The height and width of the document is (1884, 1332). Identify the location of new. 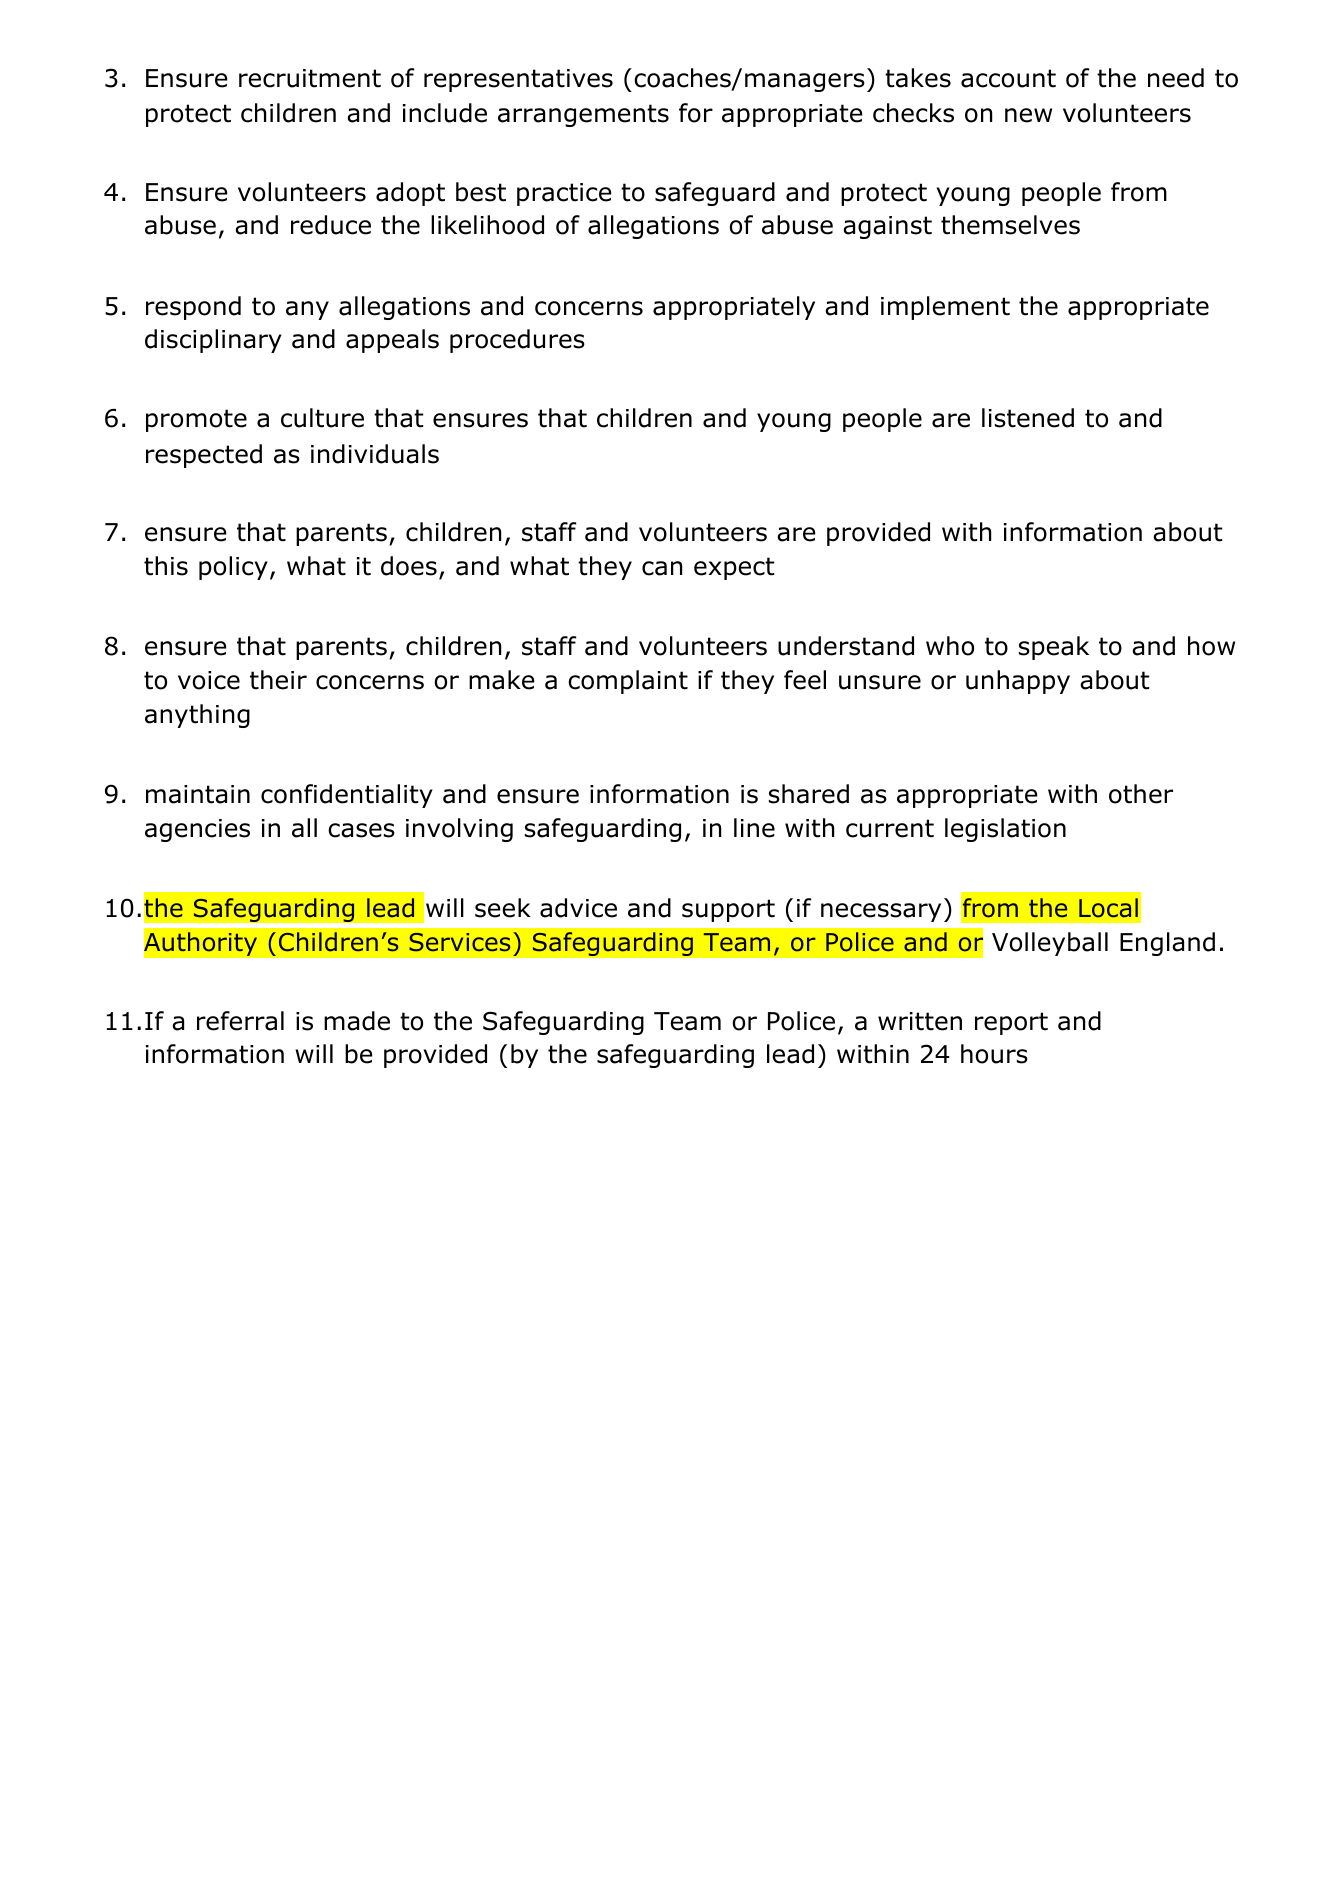
(1028, 115).
